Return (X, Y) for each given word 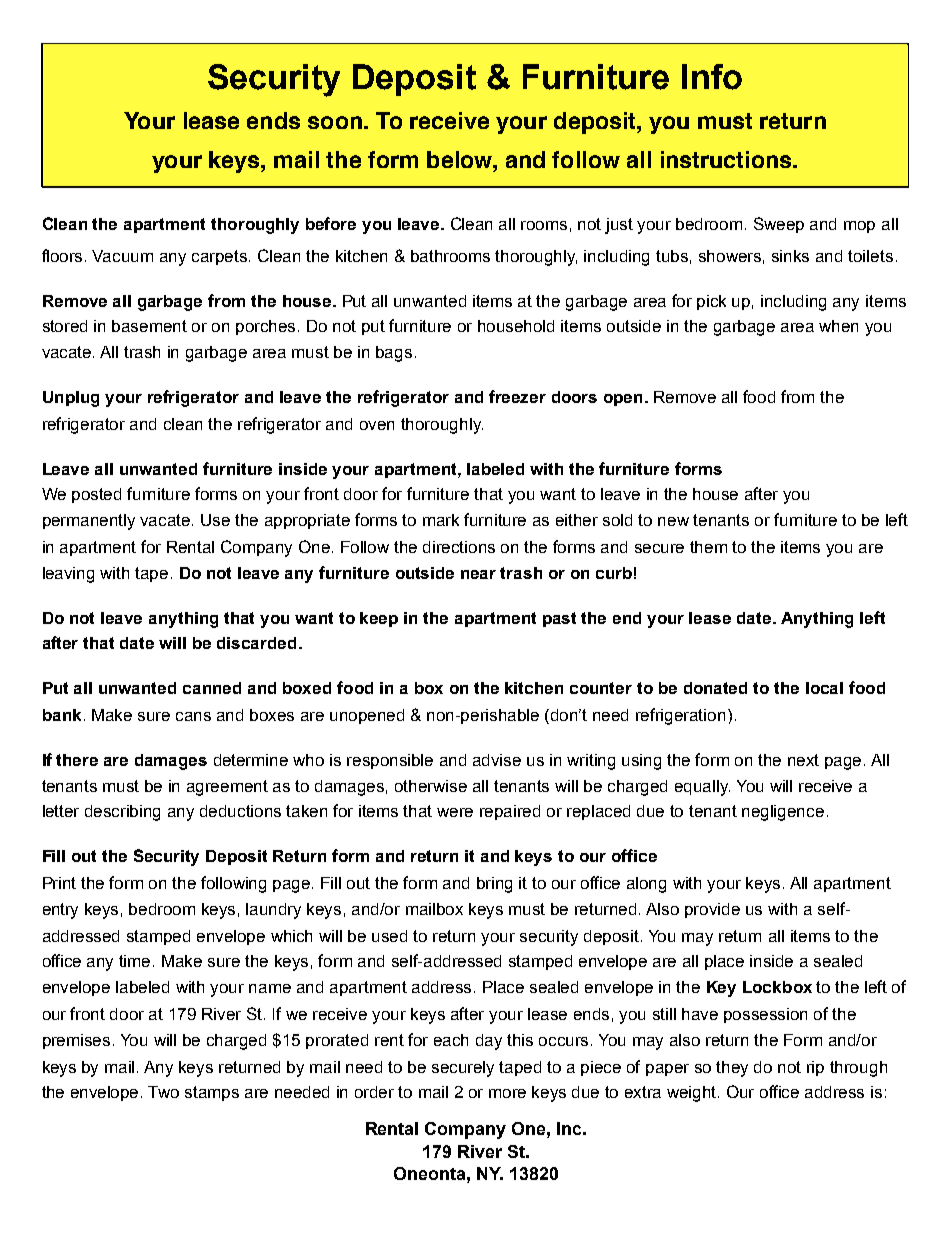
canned (212, 688)
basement (149, 326)
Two (163, 1092)
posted (96, 495)
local (824, 688)
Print (59, 883)
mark (441, 520)
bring (494, 885)
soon (335, 122)
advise (497, 760)
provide (712, 910)
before (331, 223)
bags (394, 354)
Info (712, 77)
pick (711, 302)
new (673, 521)
